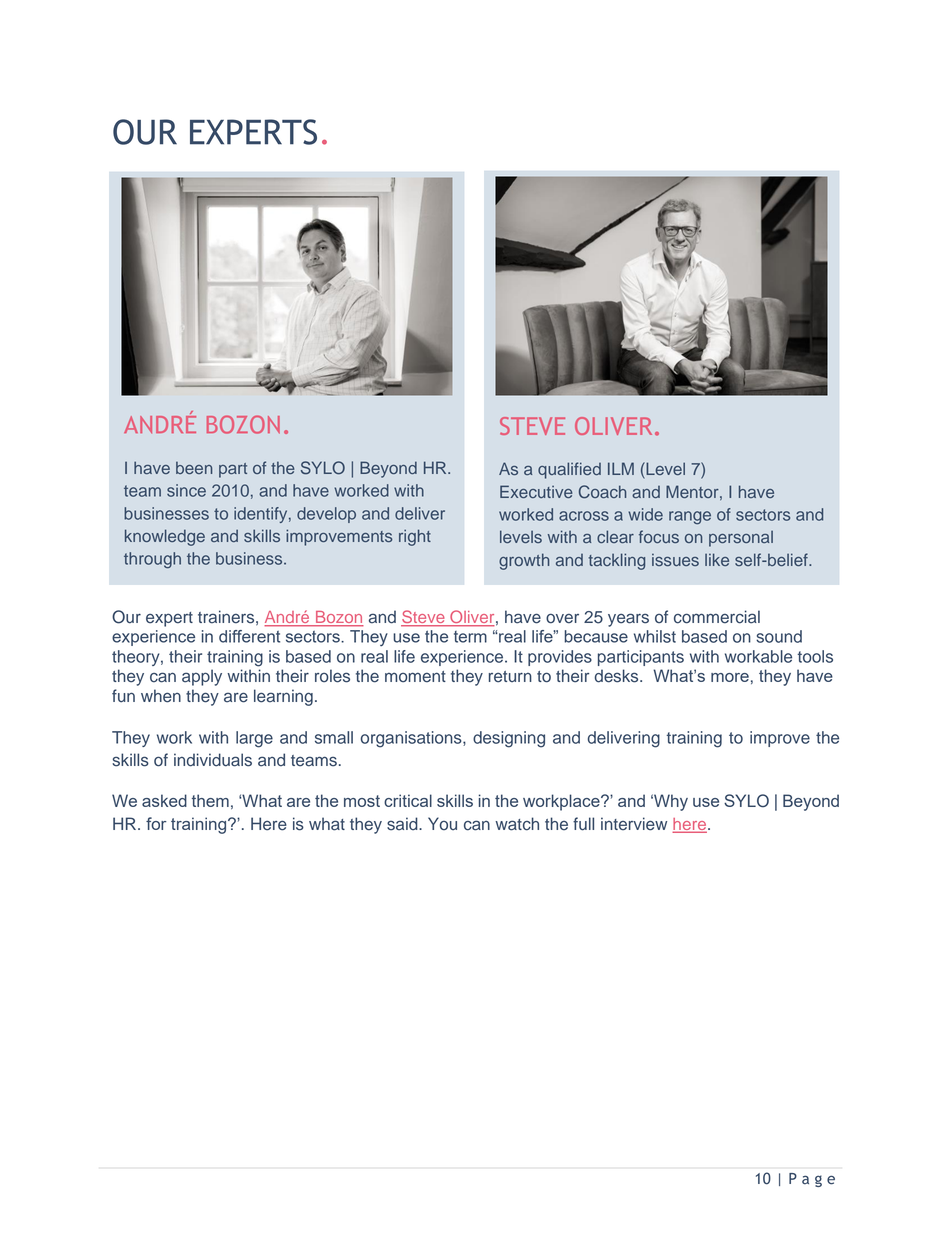  Describe the element at coordinates (618, 676) in the screenshot. I see `desks` at that location.
